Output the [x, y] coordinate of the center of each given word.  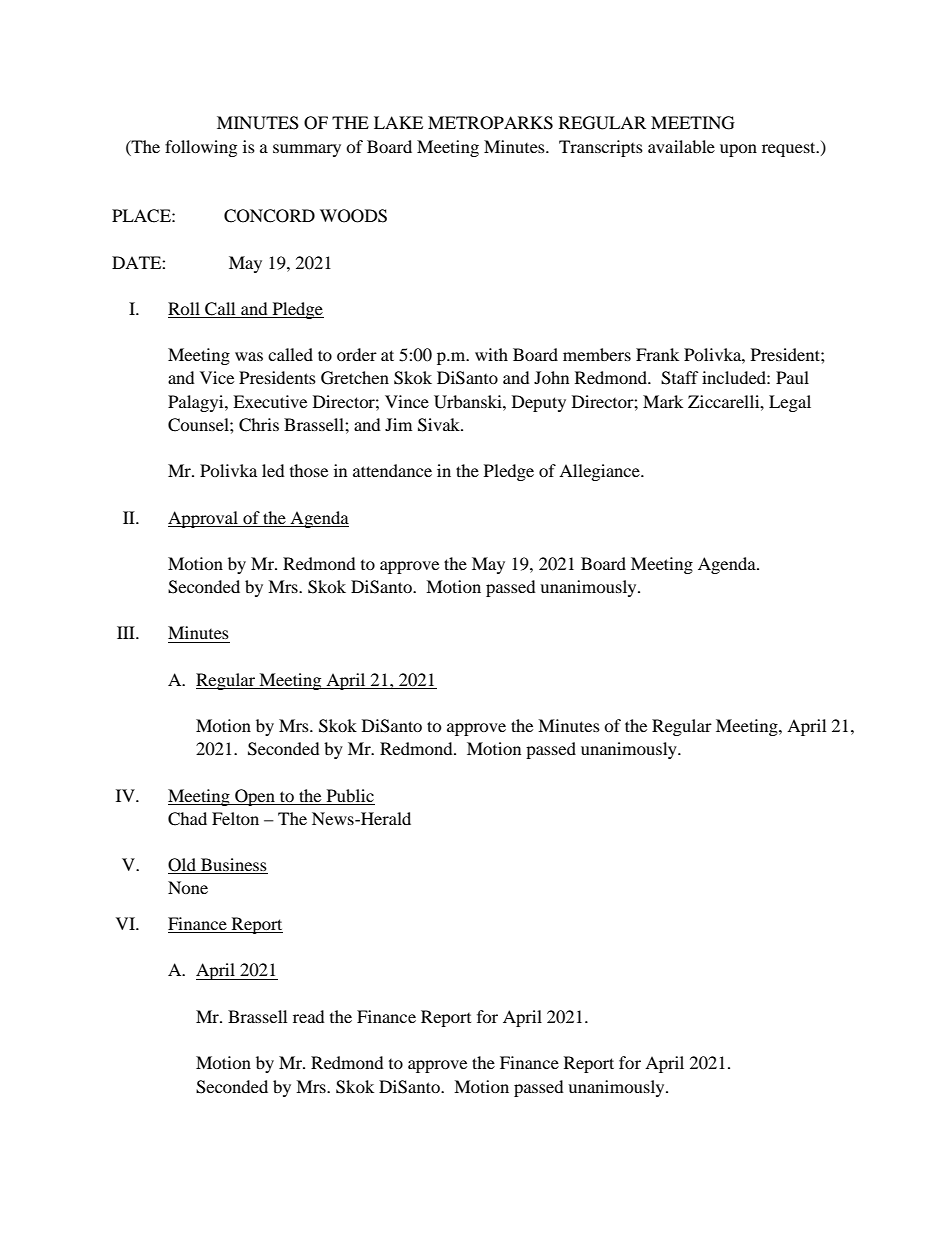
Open [255, 797]
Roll [185, 310]
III [127, 632]
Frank [657, 354]
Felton [235, 818]
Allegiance [600, 472]
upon [738, 150]
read [309, 1016]
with [491, 354]
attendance [392, 470]
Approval [204, 519]
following [201, 148]
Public [350, 795]
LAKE [398, 122]
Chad [187, 819]
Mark [663, 401]
